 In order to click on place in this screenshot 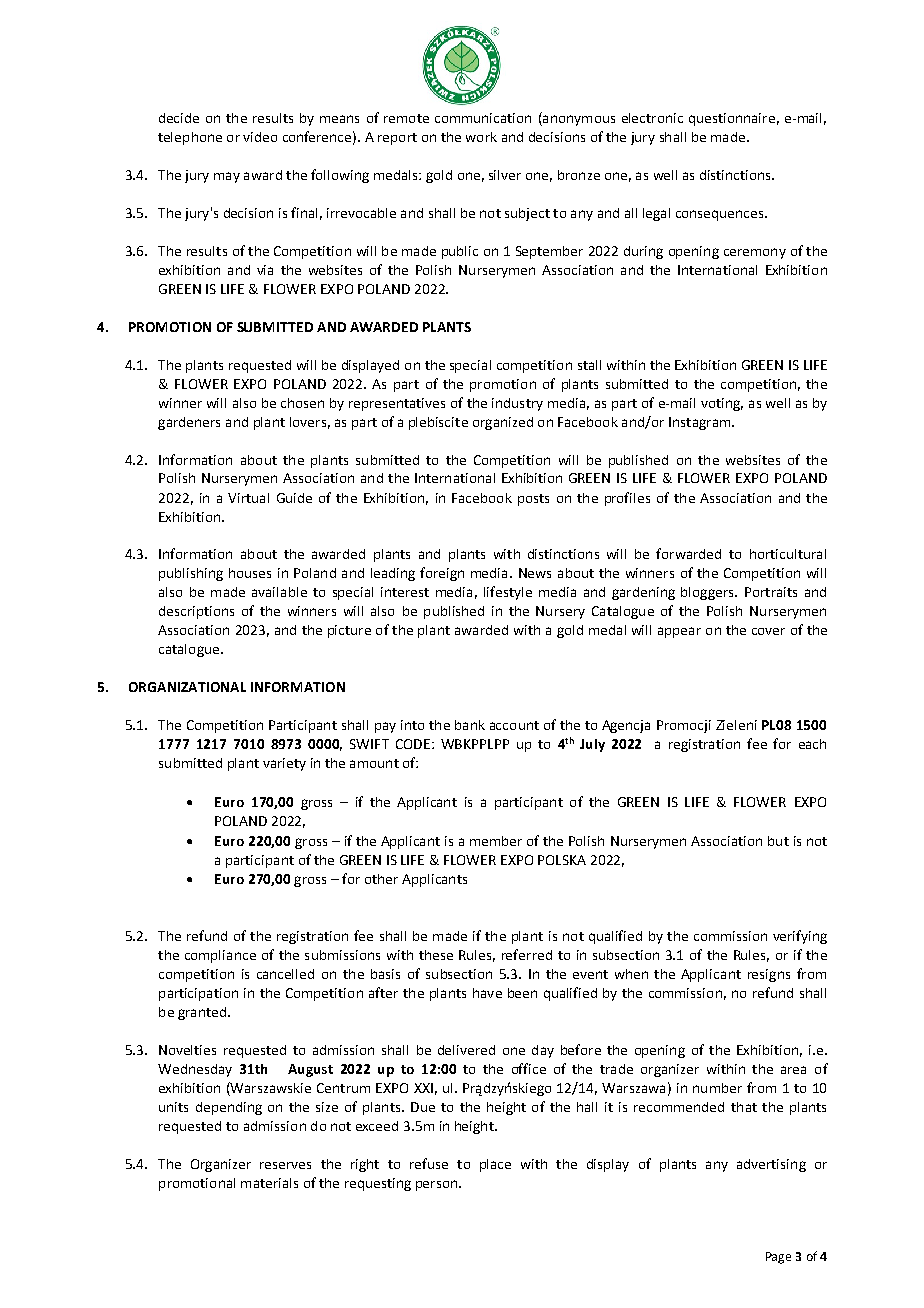, I will do `click(495, 1165)`.
